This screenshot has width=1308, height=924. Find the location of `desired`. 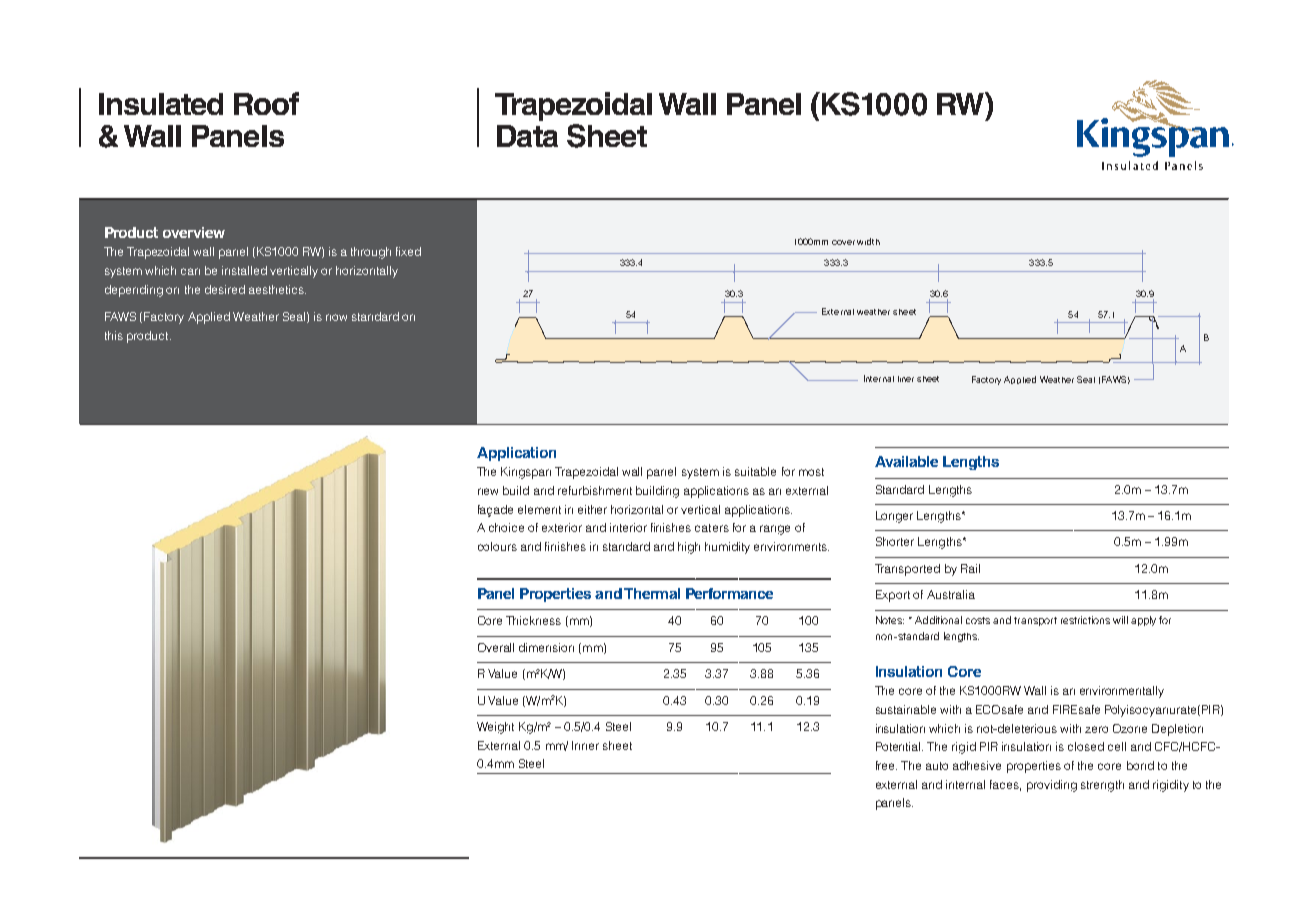

desired is located at coordinates (225, 289).
